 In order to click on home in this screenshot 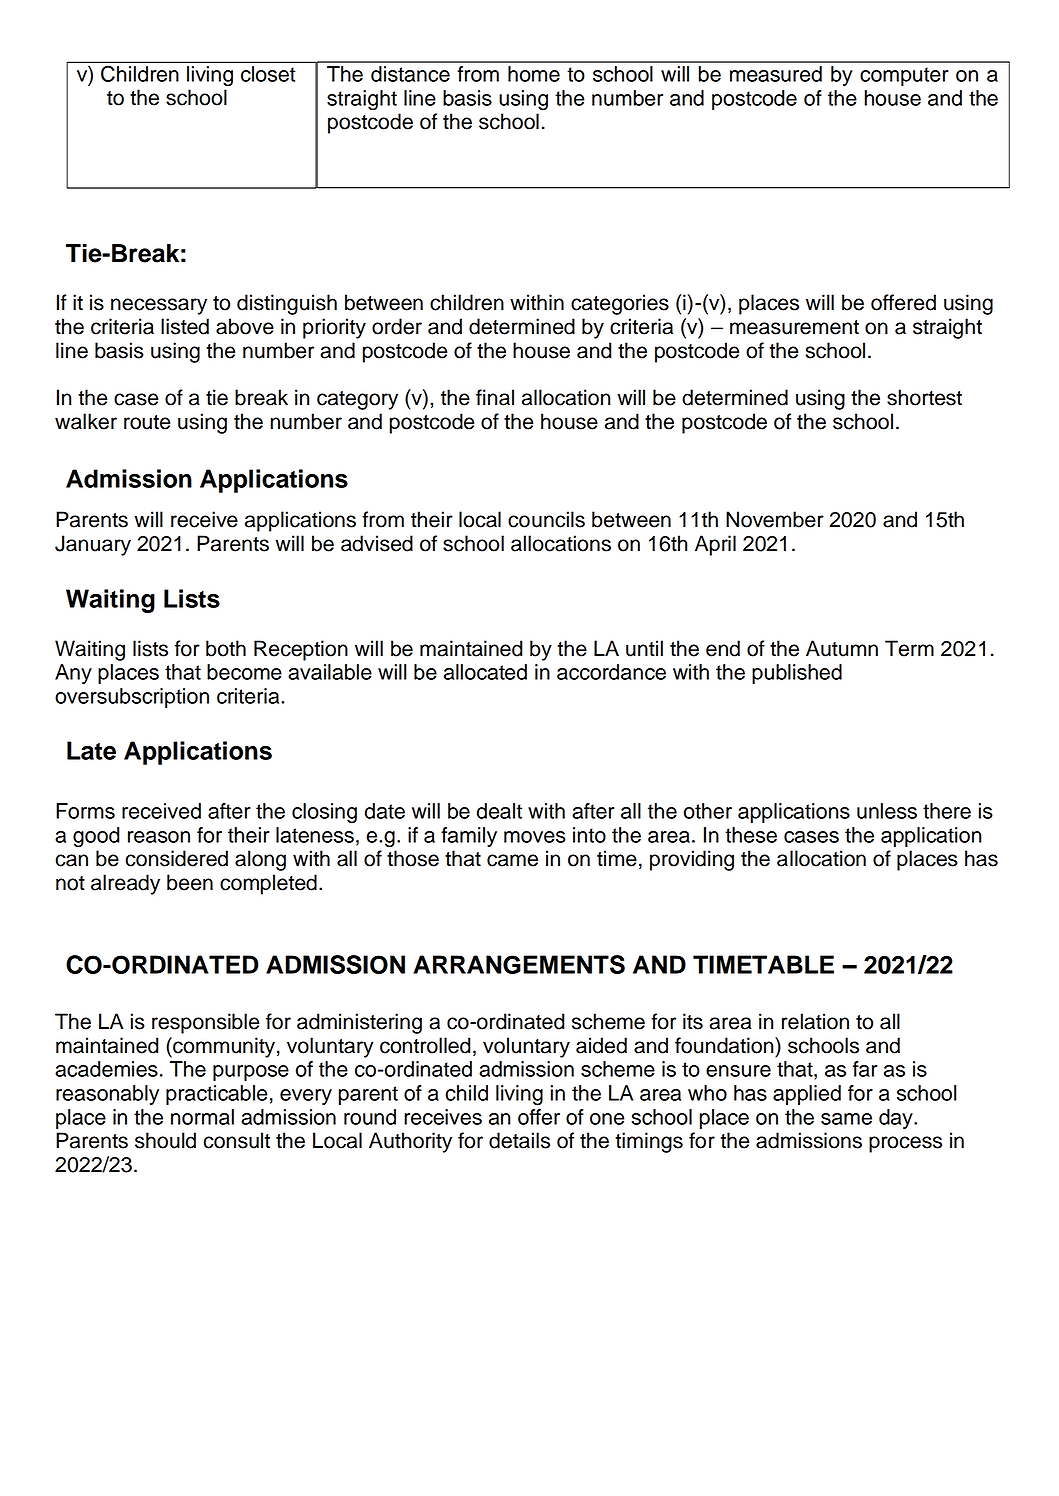, I will do `click(534, 74)`.
